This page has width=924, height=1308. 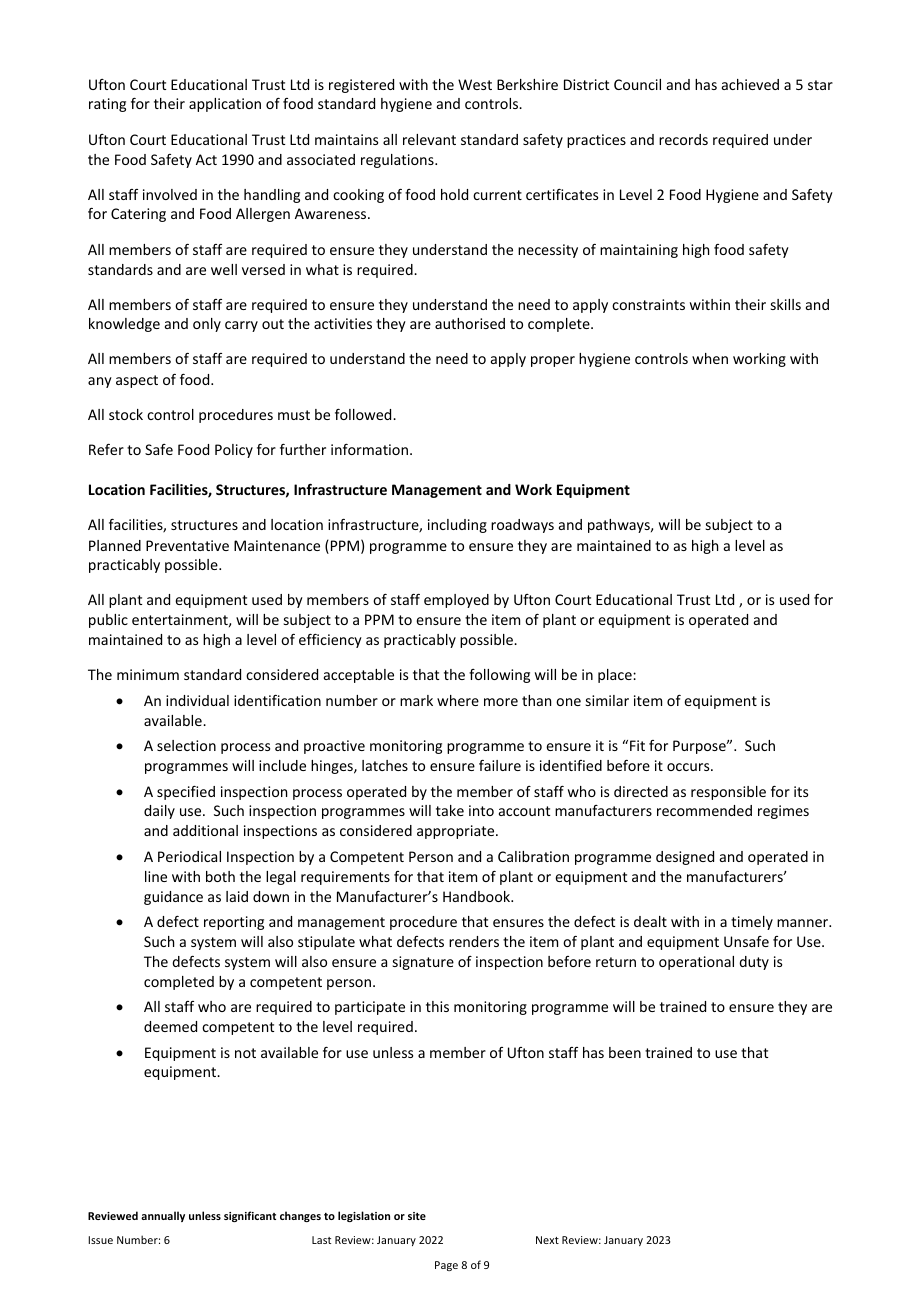 I want to click on individual, so click(x=197, y=700).
